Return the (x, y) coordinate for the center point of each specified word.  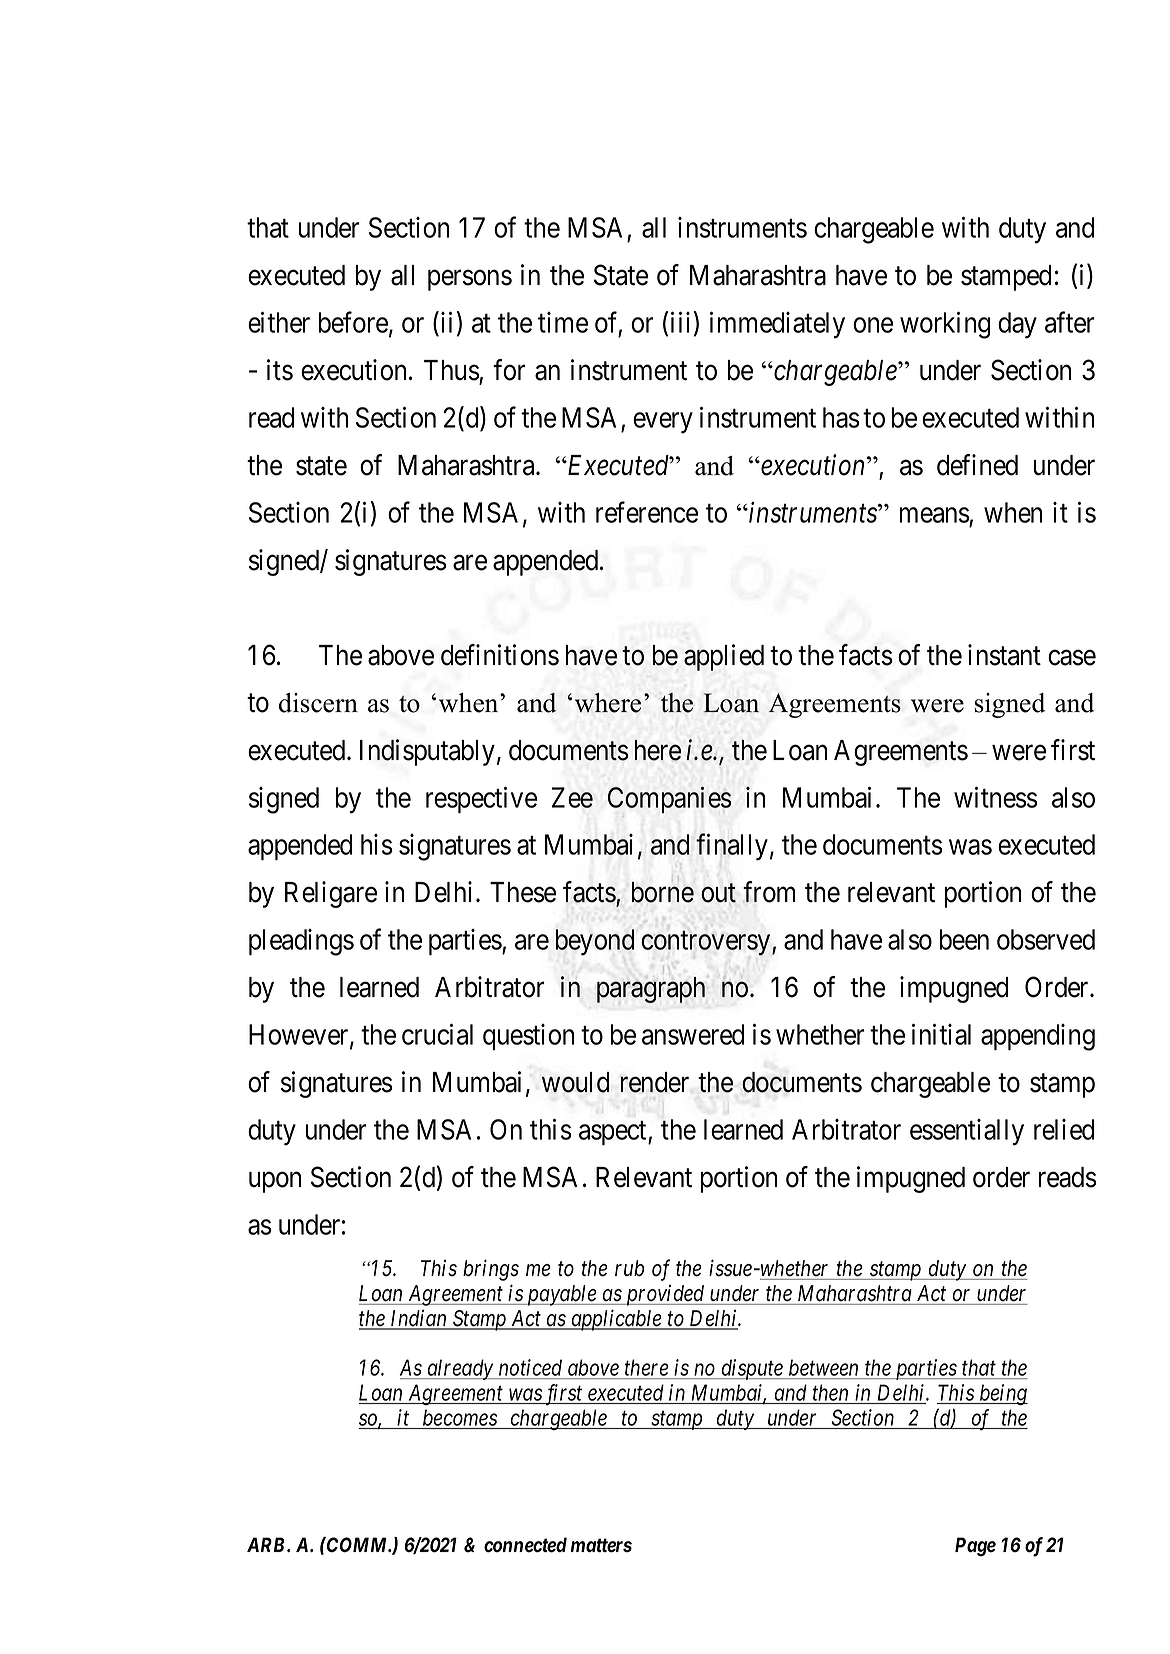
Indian (418, 1319)
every (663, 423)
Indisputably (427, 752)
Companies (669, 799)
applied (724, 657)
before (353, 322)
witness (996, 797)
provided (665, 1295)
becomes (460, 1417)
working (945, 325)
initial (941, 1034)
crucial (437, 1034)
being (1003, 1395)
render (654, 1082)
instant (1004, 655)
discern (318, 703)
